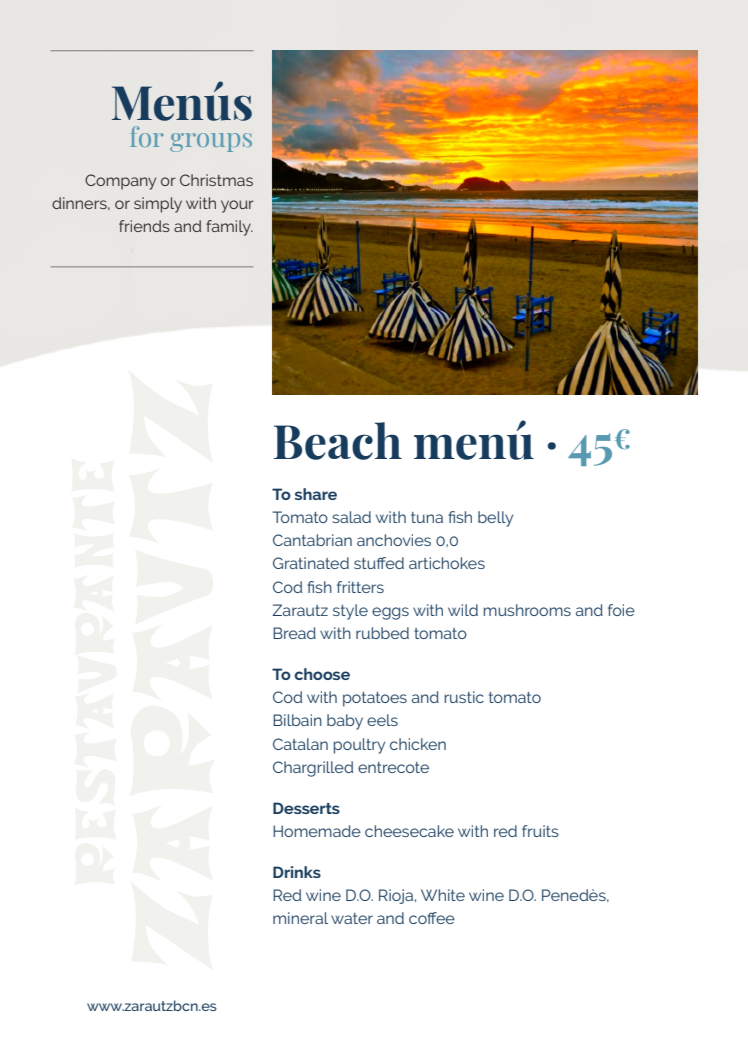 The width and height of the image is (748, 1062). Describe the element at coordinates (338, 441) in the image. I see `Beach` at that location.
